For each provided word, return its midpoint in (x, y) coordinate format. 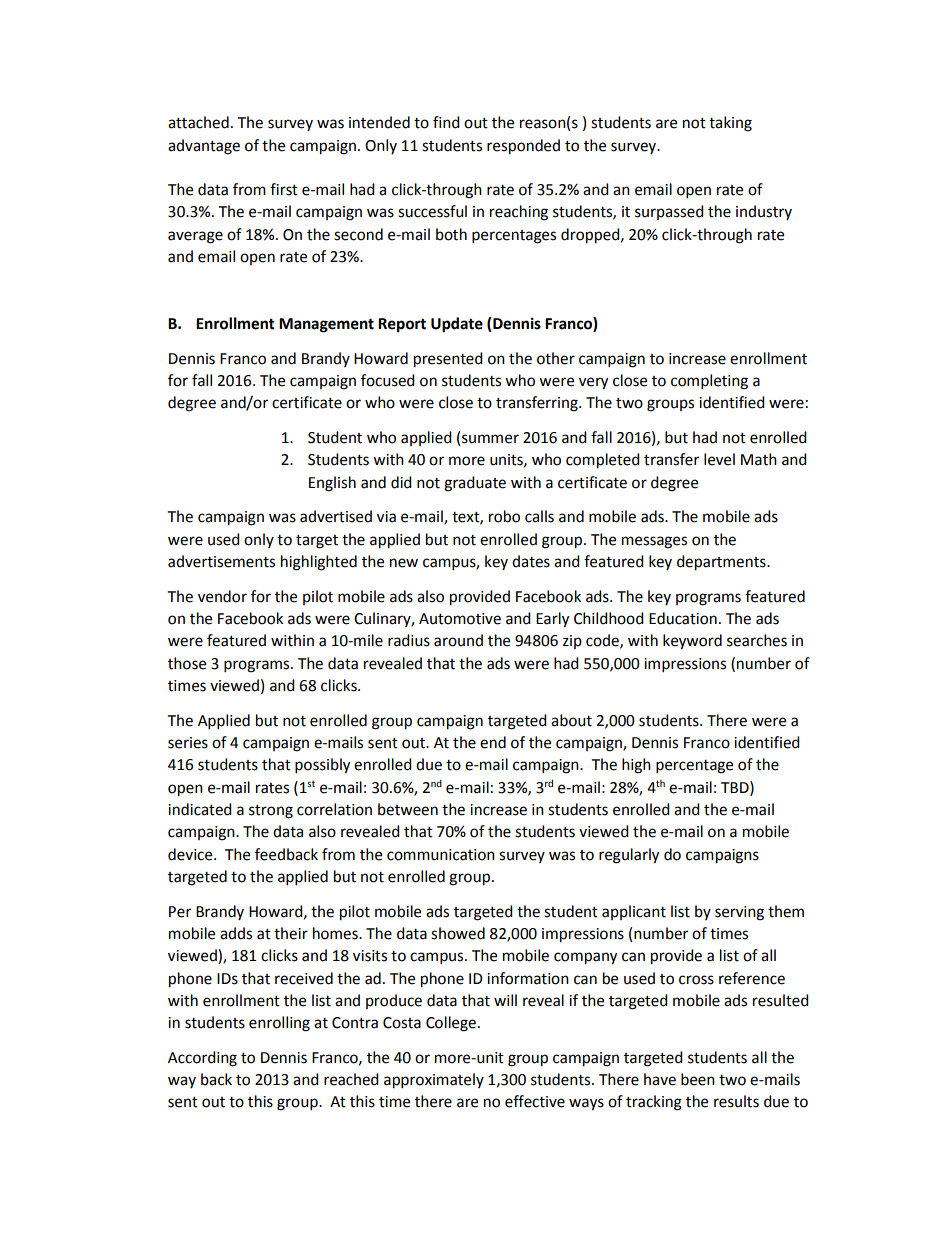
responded (523, 147)
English (332, 484)
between (408, 809)
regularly (629, 856)
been (698, 1079)
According (202, 1059)
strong (271, 812)
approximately (434, 1081)
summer (490, 439)
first (284, 189)
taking (730, 124)
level (719, 459)
